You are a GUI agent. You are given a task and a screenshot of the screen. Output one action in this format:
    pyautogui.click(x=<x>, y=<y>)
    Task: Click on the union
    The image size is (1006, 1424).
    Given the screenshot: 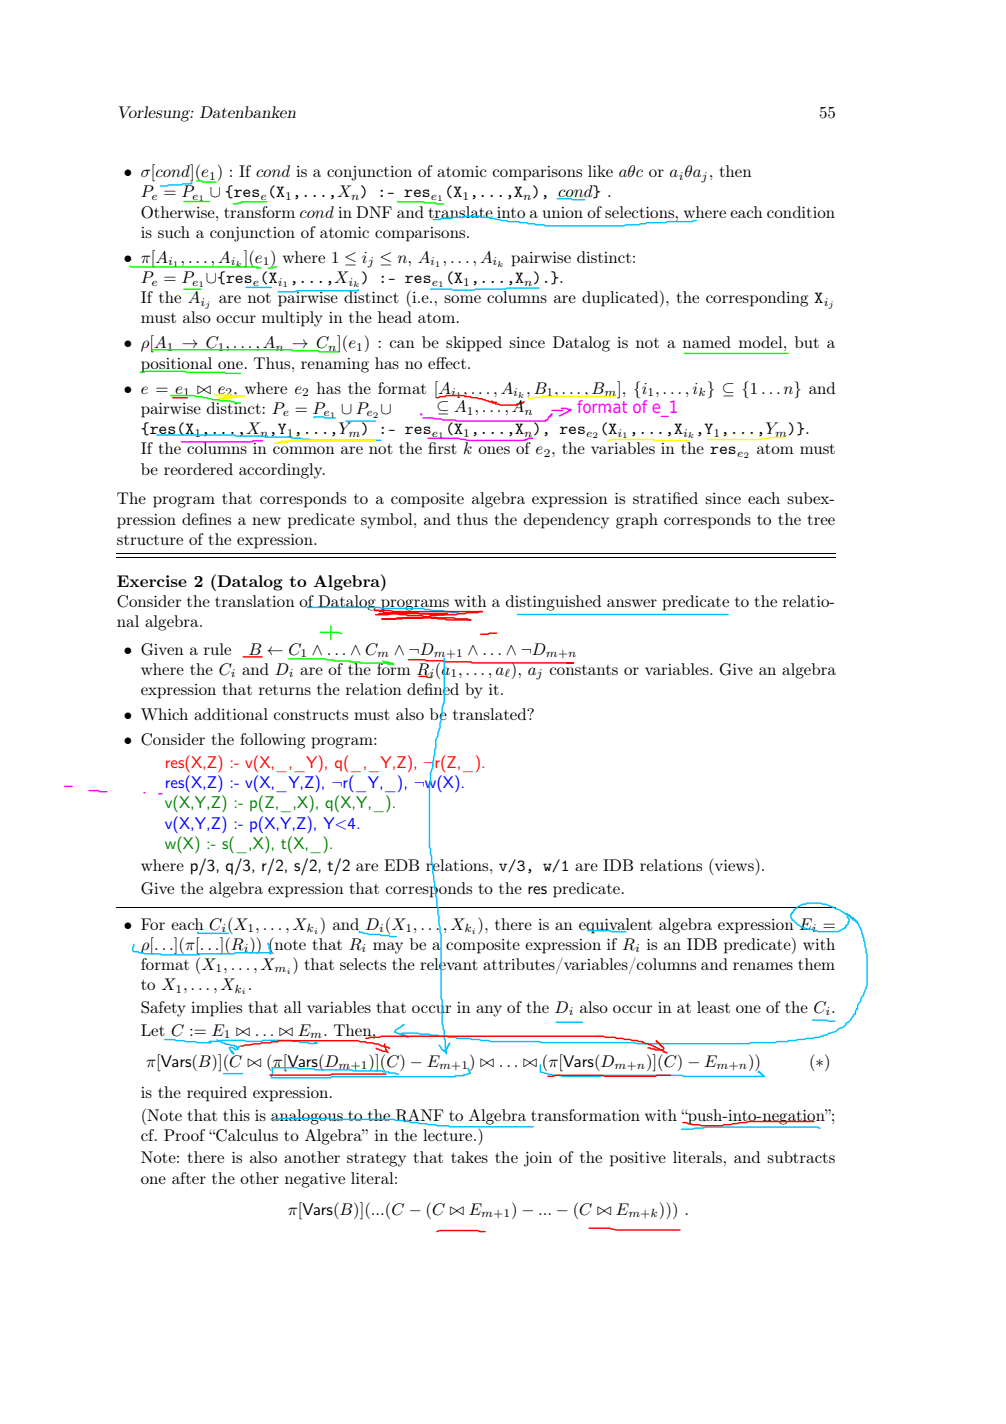 What is the action you would take?
    pyautogui.click(x=563, y=212)
